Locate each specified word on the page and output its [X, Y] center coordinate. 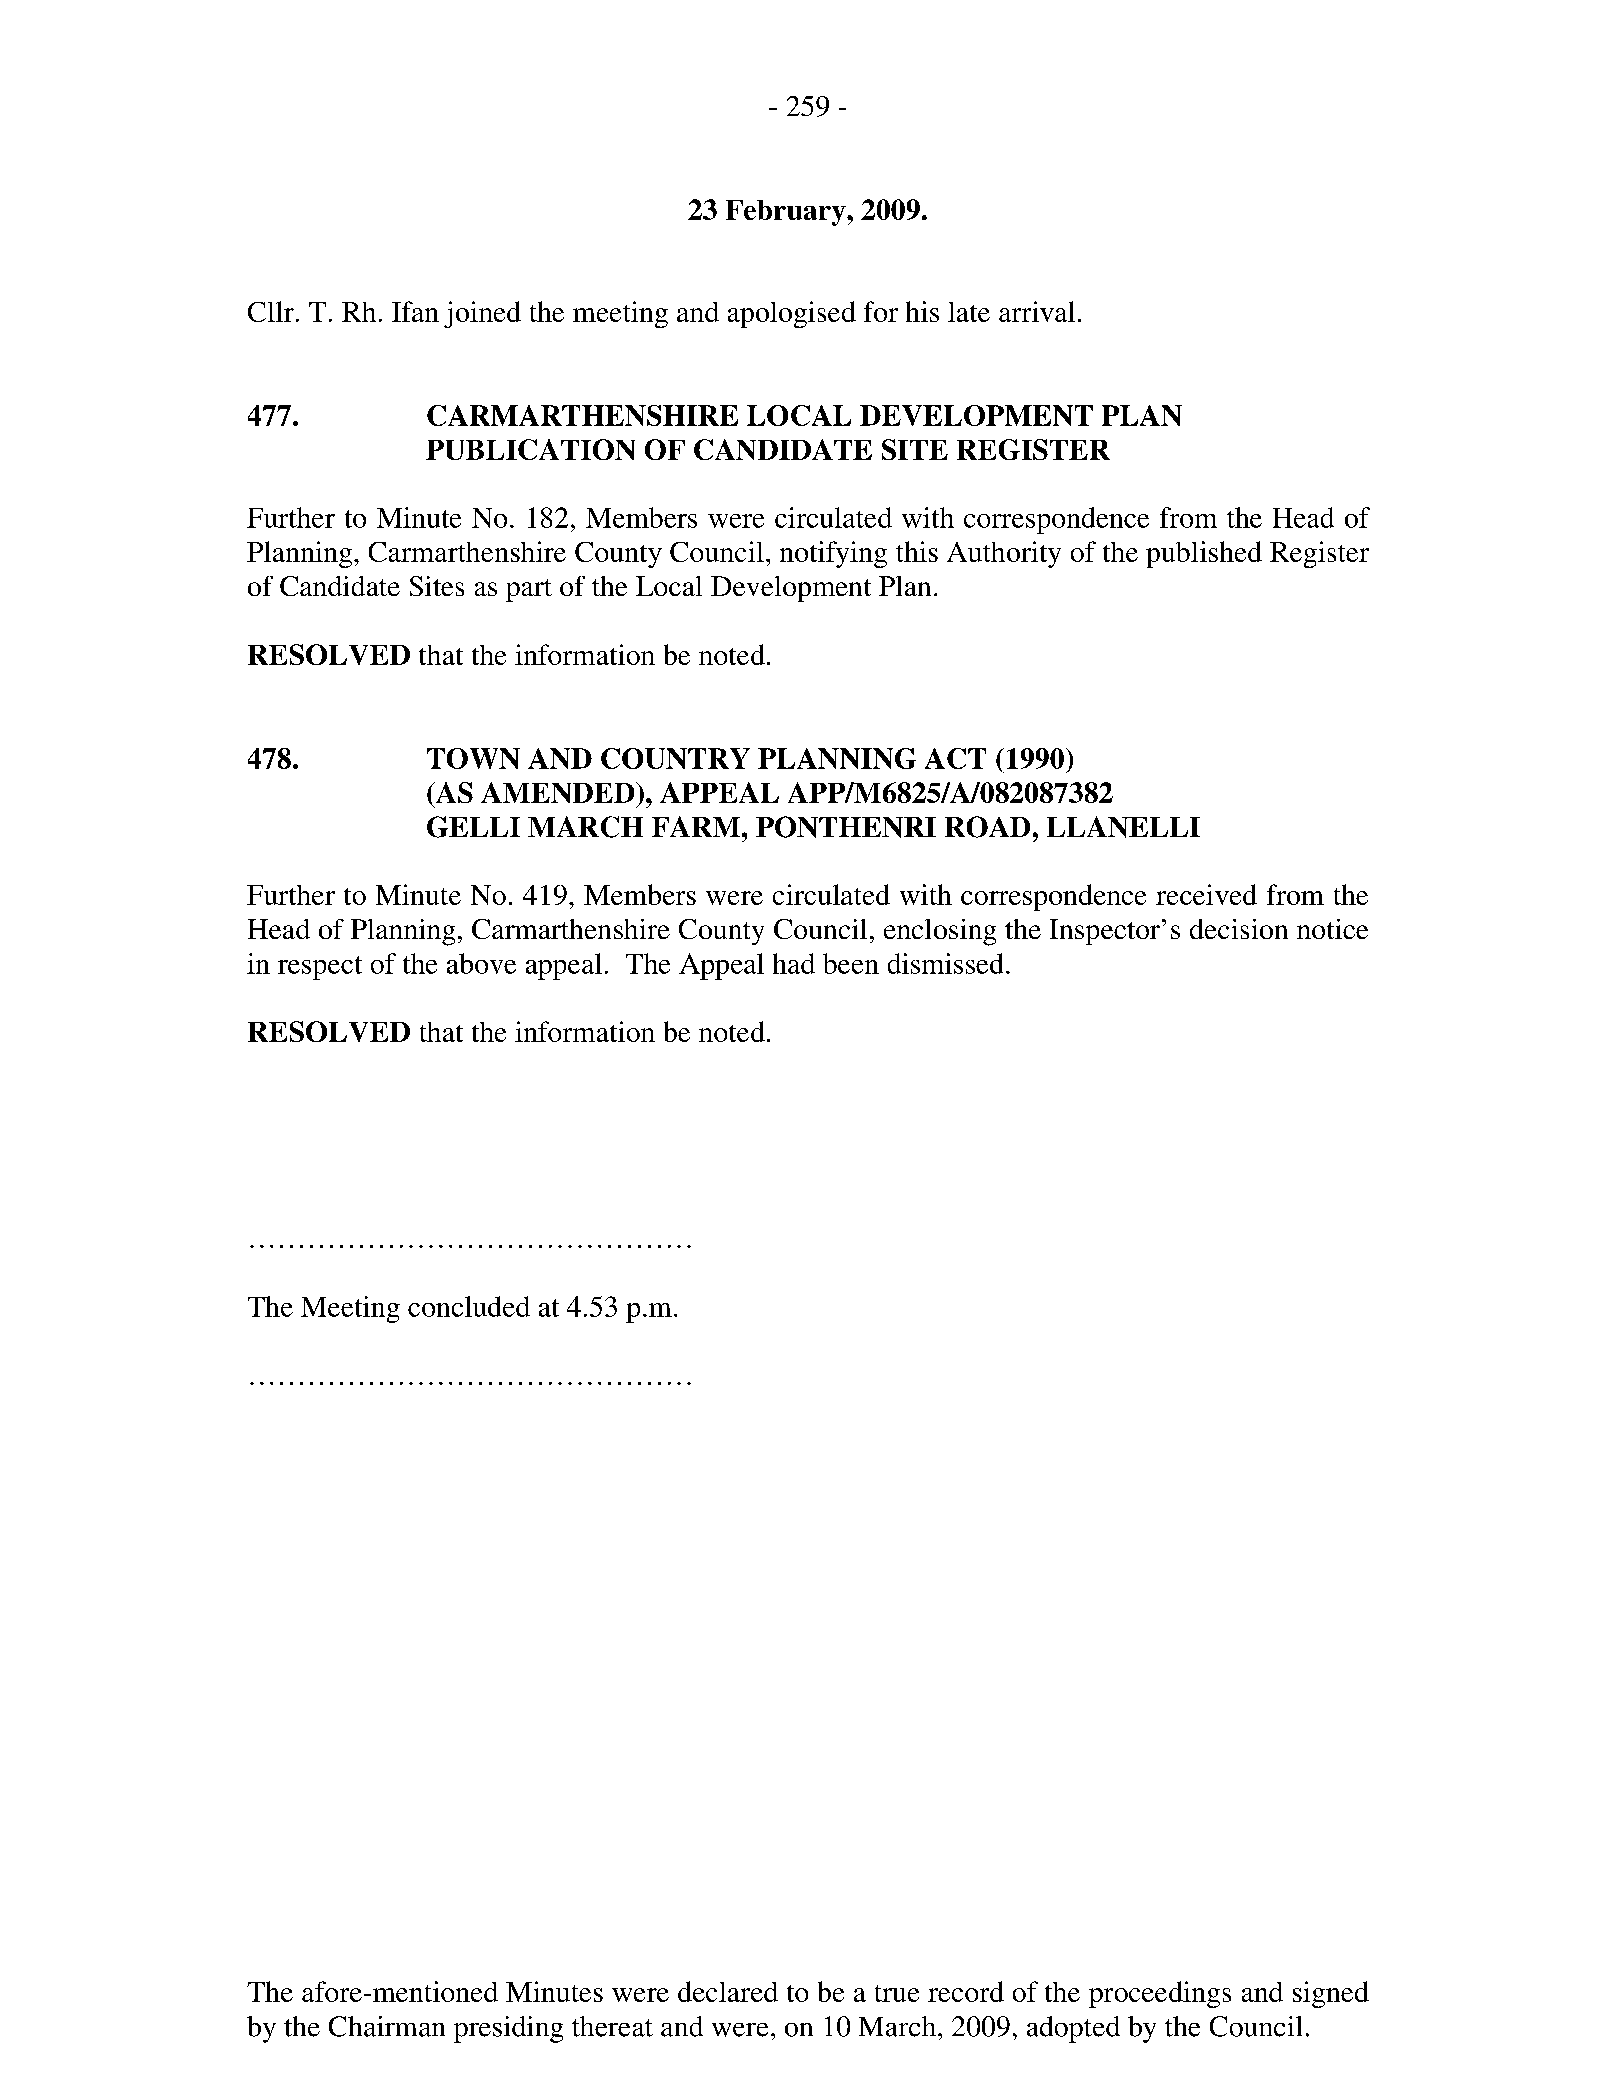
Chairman [387, 2026]
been [851, 963]
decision [1239, 929]
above [481, 963]
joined [482, 314]
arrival [1037, 311]
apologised [792, 314]
